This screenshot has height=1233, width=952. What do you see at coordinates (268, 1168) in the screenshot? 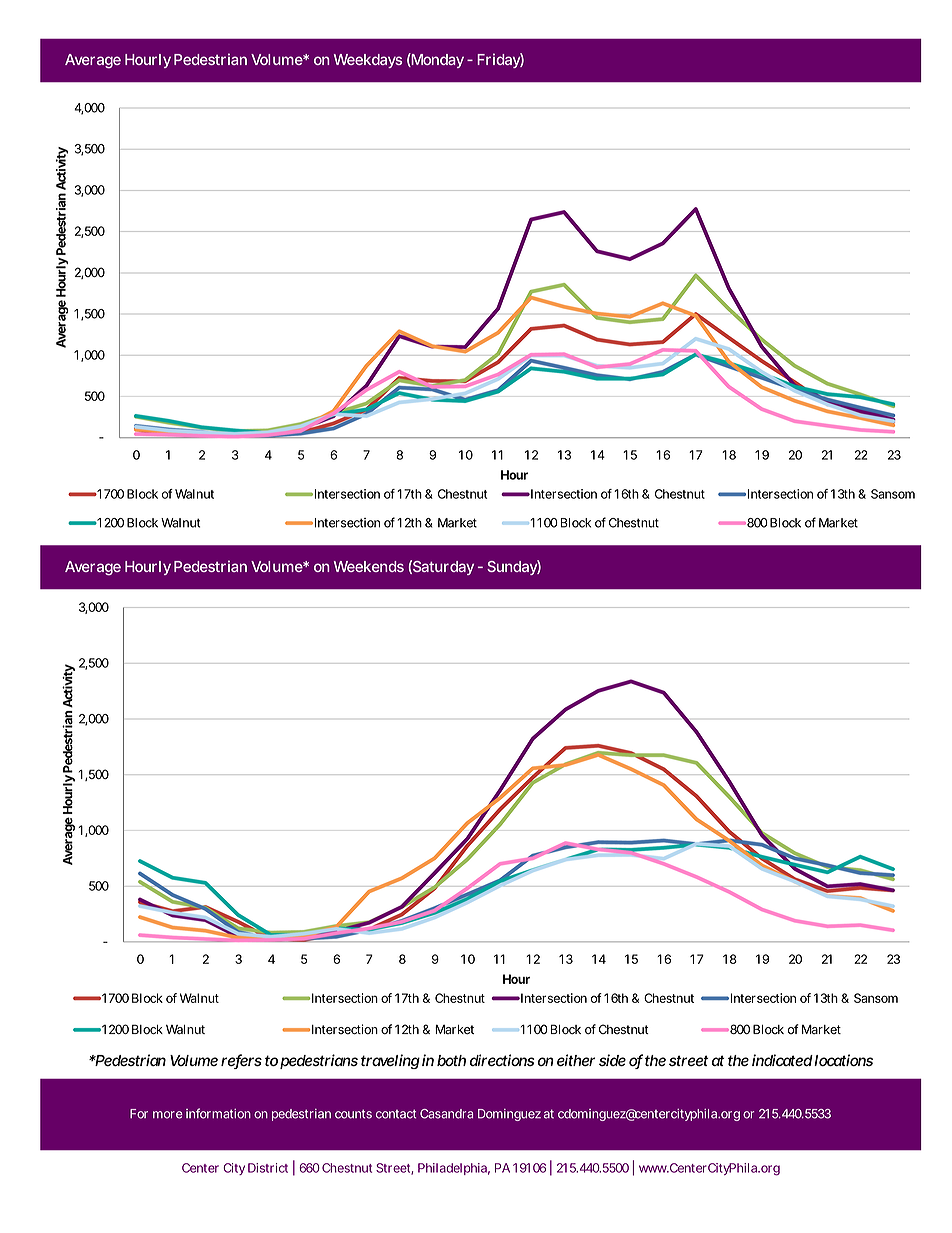
I see `District` at bounding box center [268, 1168].
